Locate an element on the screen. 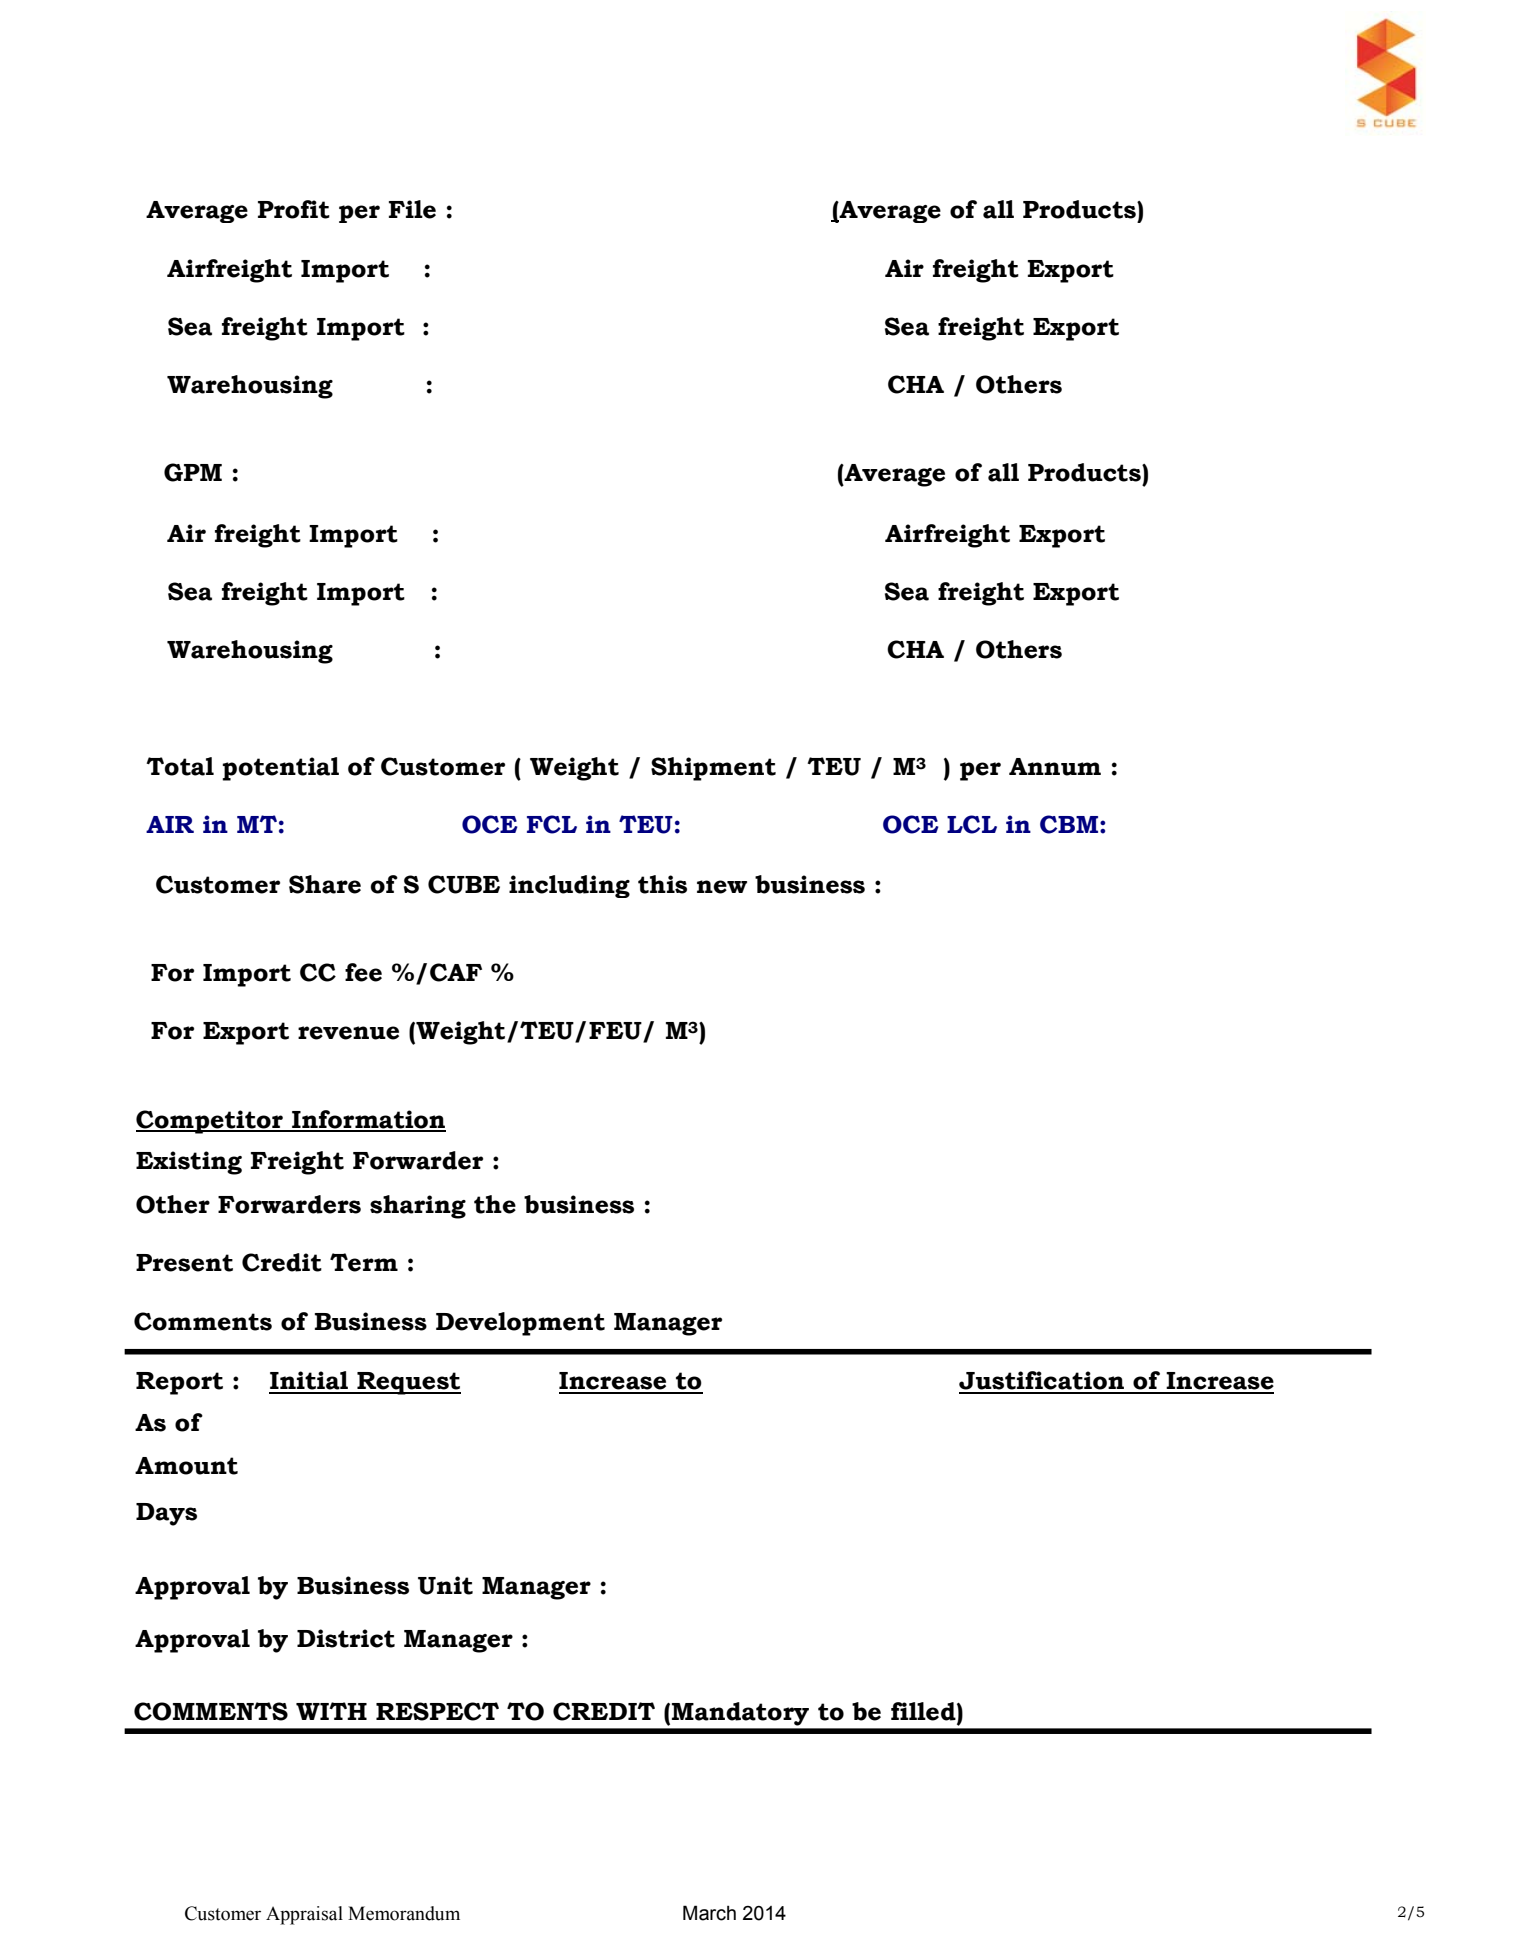 The image size is (1514, 1959). Annum is located at coordinates (1055, 767).
